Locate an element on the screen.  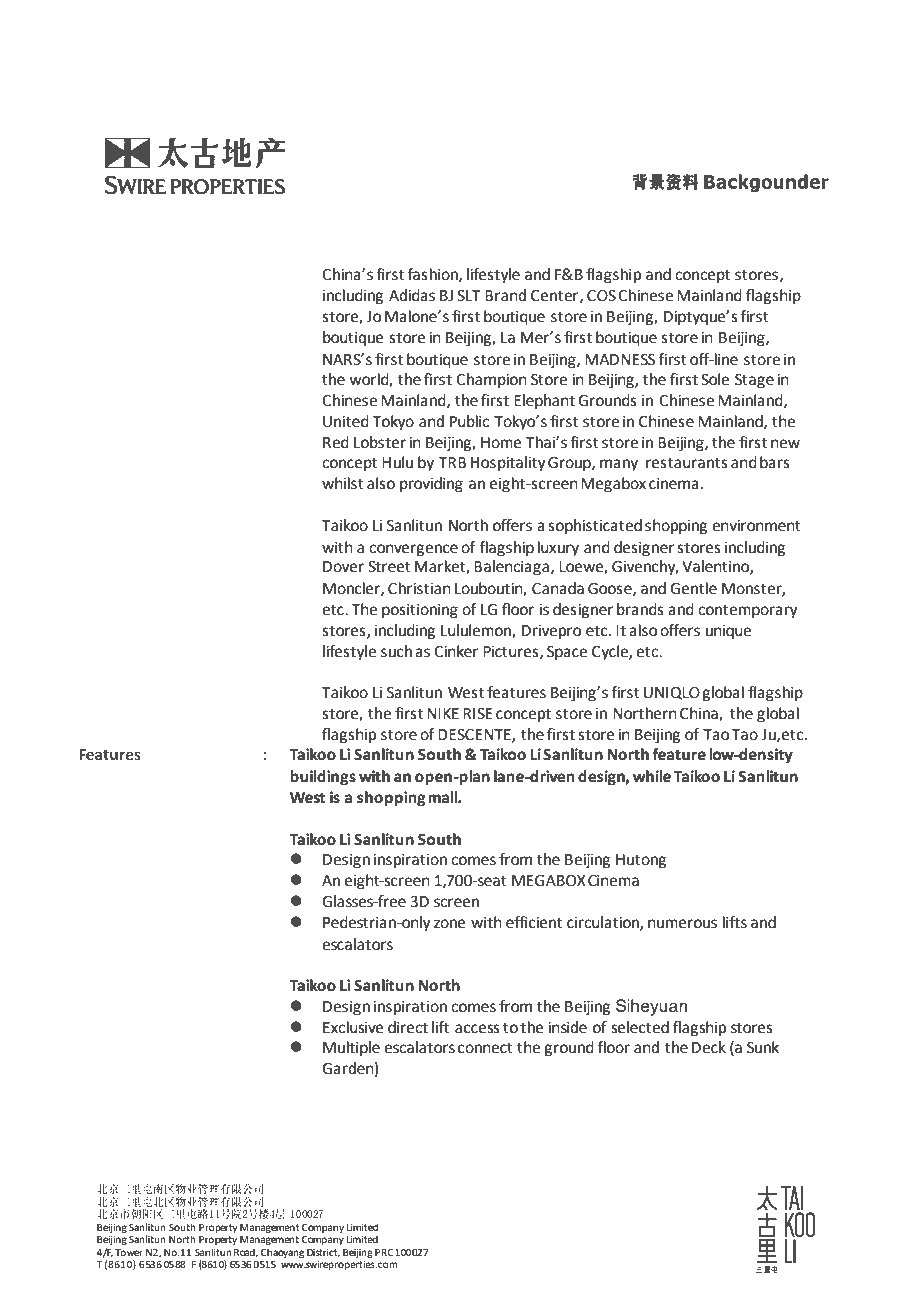
United is located at coordinates (346, 421).
